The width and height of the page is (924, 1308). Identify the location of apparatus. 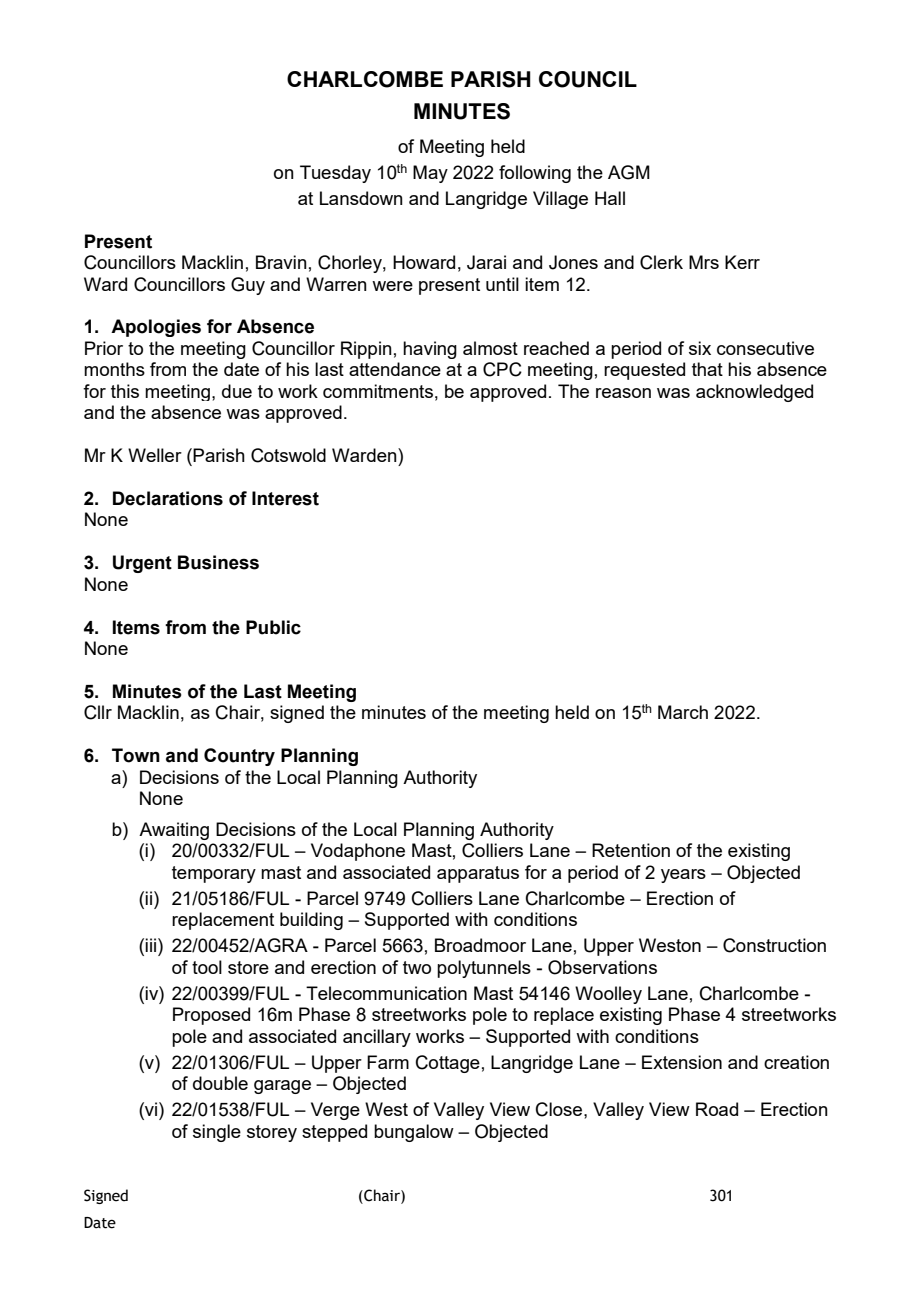
(478, 874).
